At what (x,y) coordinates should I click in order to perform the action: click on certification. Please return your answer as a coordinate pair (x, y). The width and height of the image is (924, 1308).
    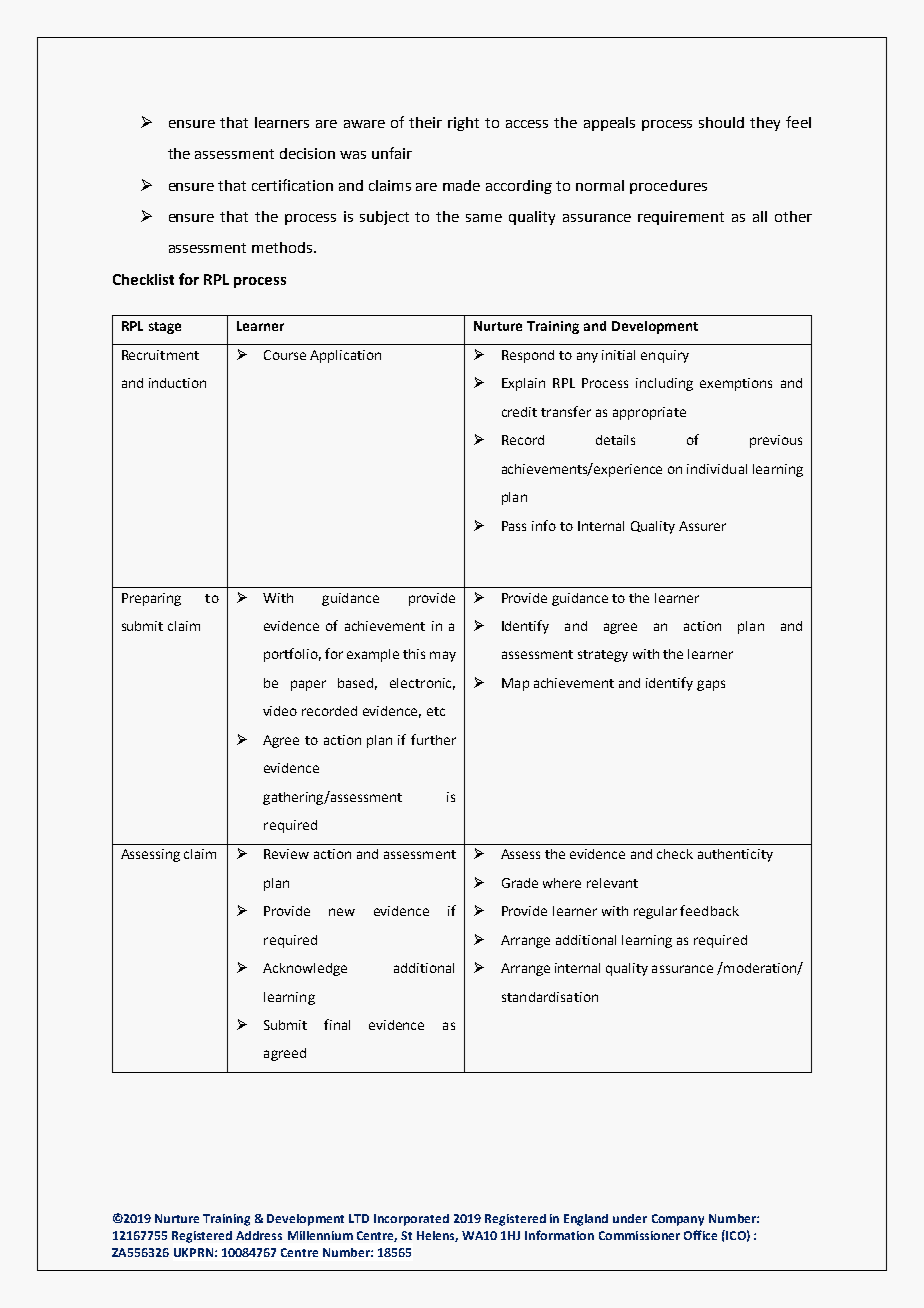
    Looking at the image, I should click on (292, 185).
